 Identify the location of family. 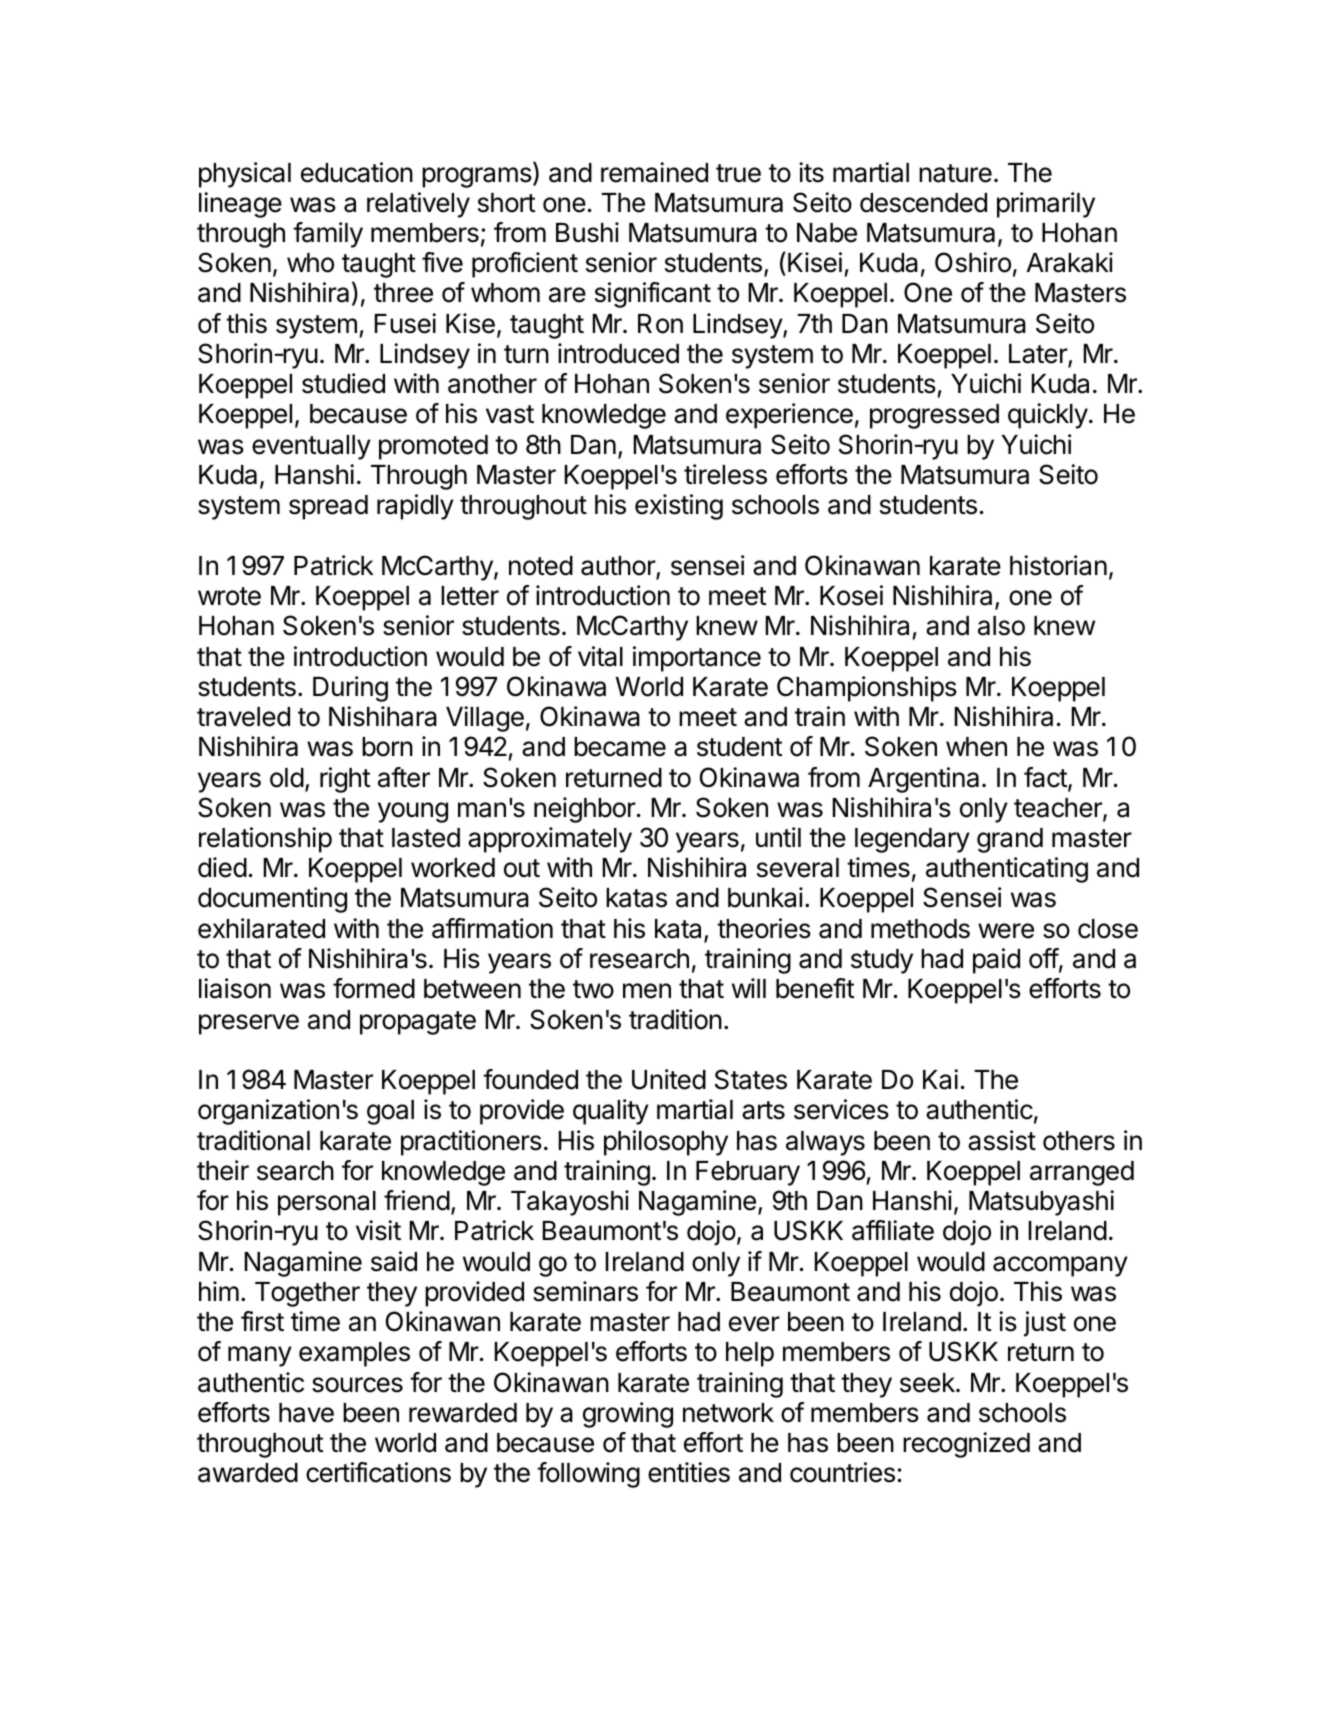
(328, 235).
